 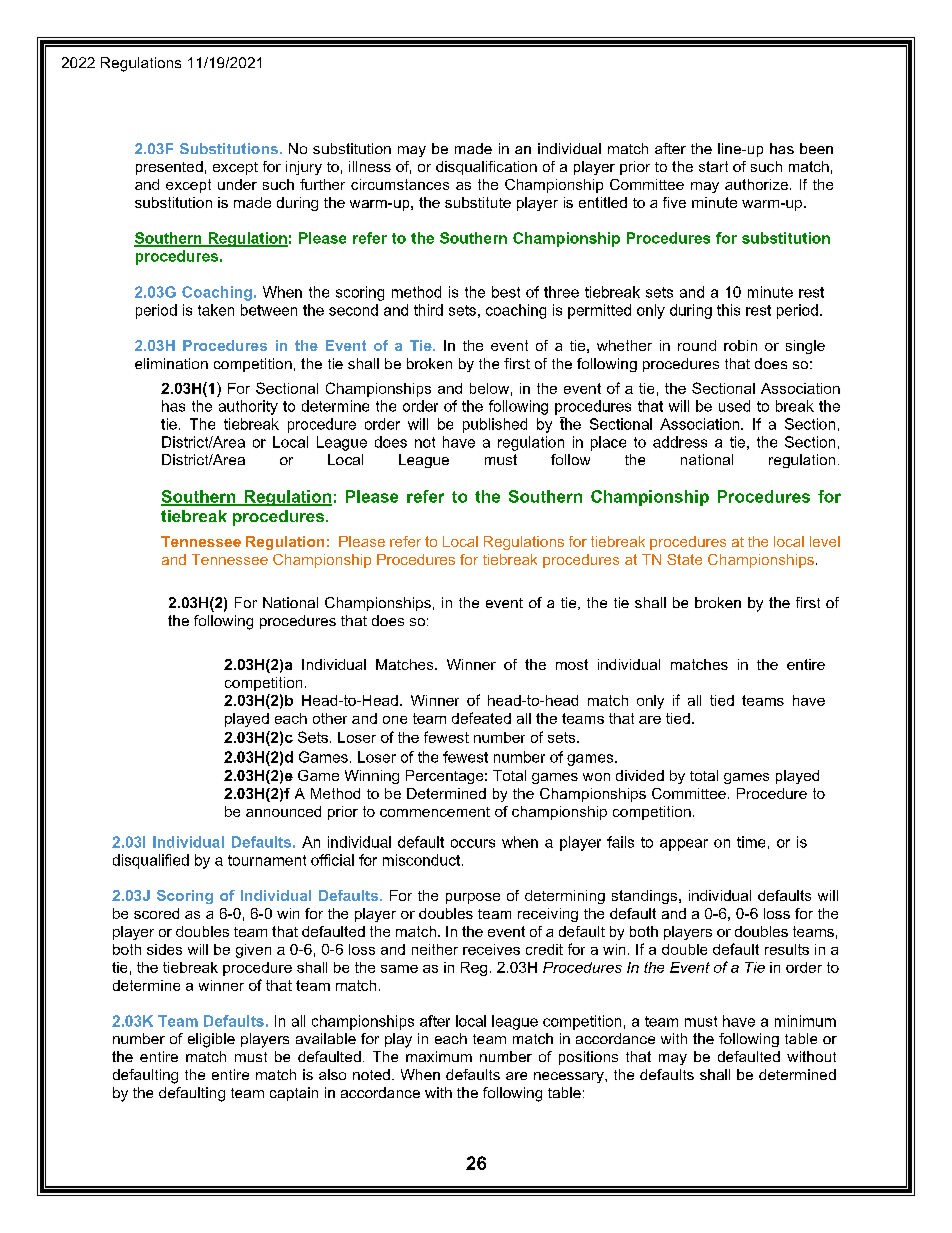 I want to click on eligible, so click(x=211, y=1040).
